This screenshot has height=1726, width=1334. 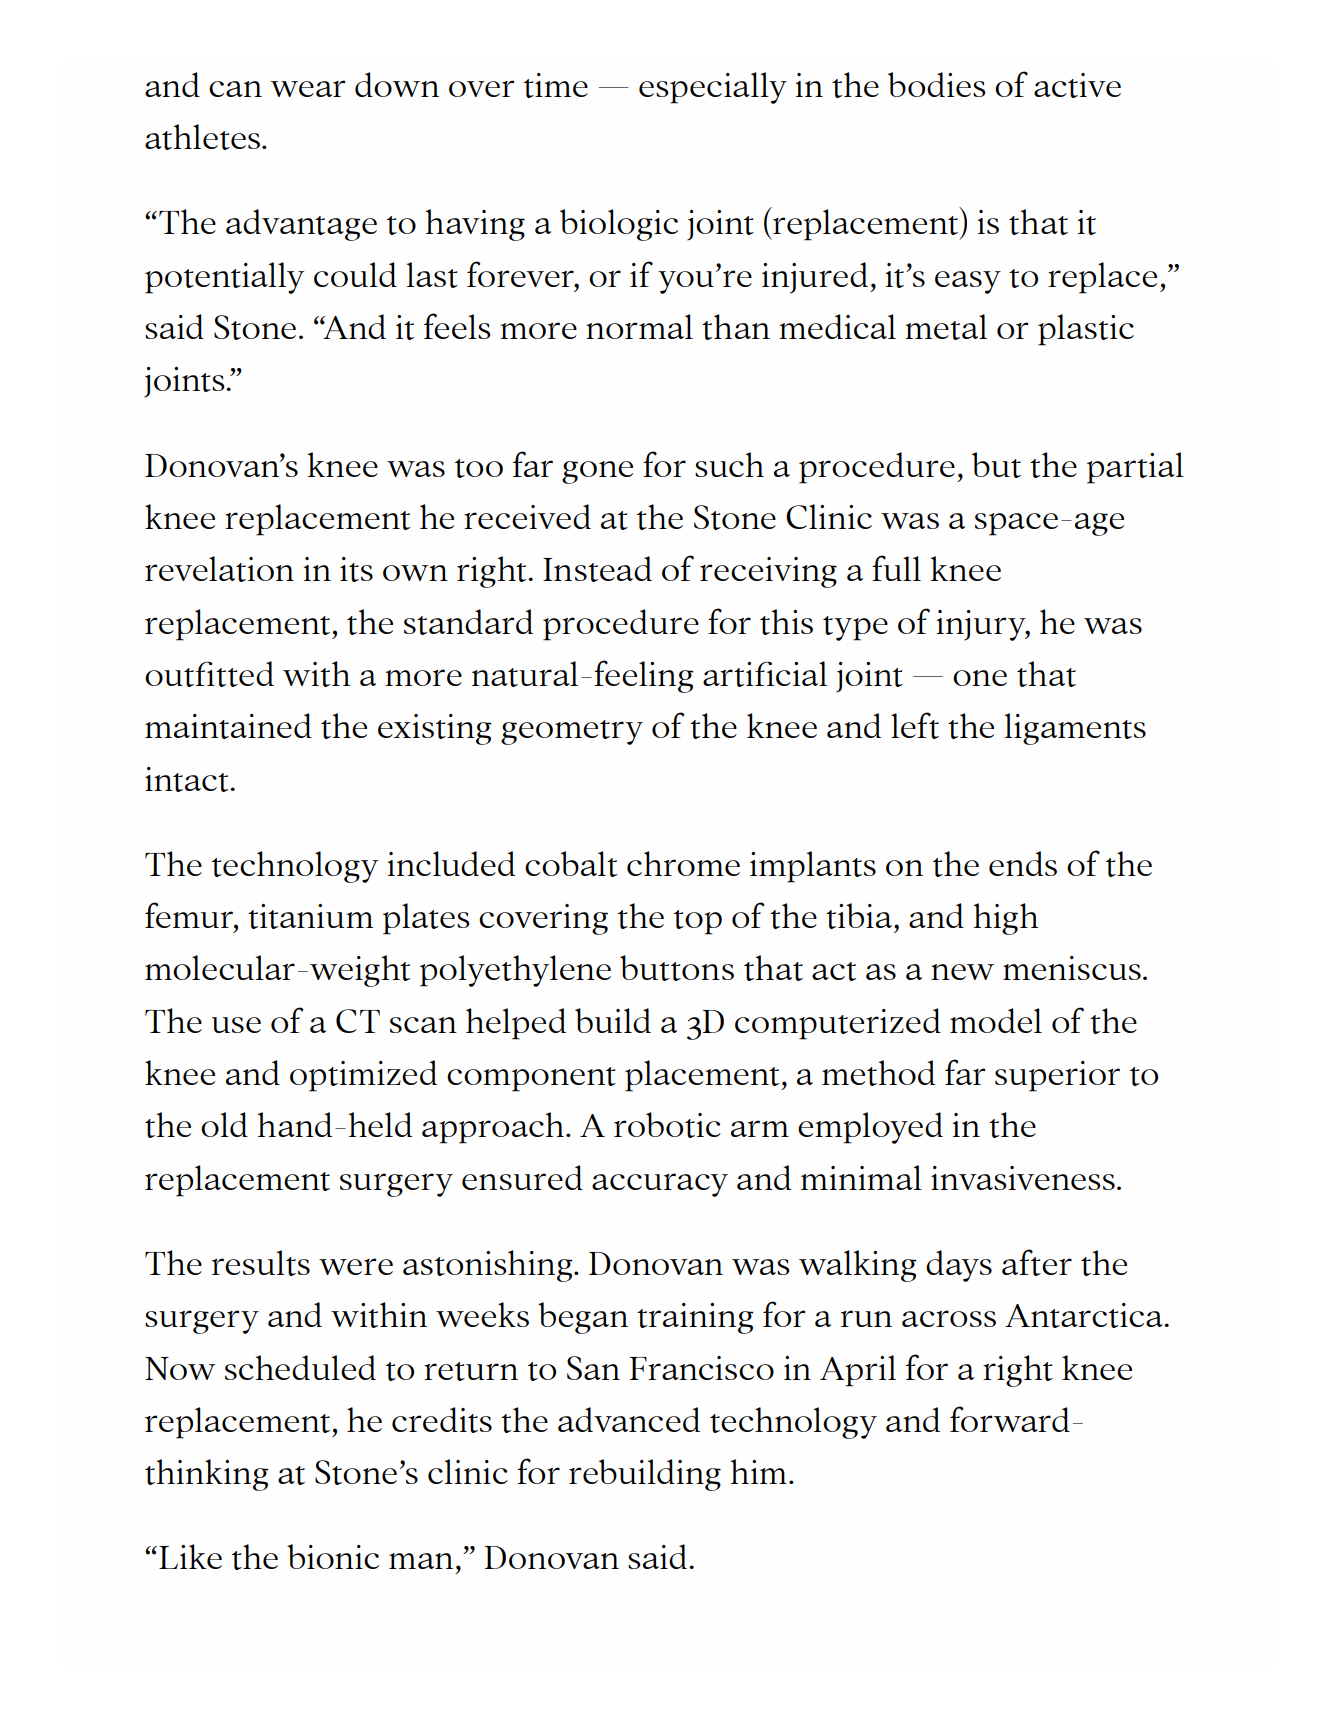 I want to click on ends, so click(x=1023, y=863).
